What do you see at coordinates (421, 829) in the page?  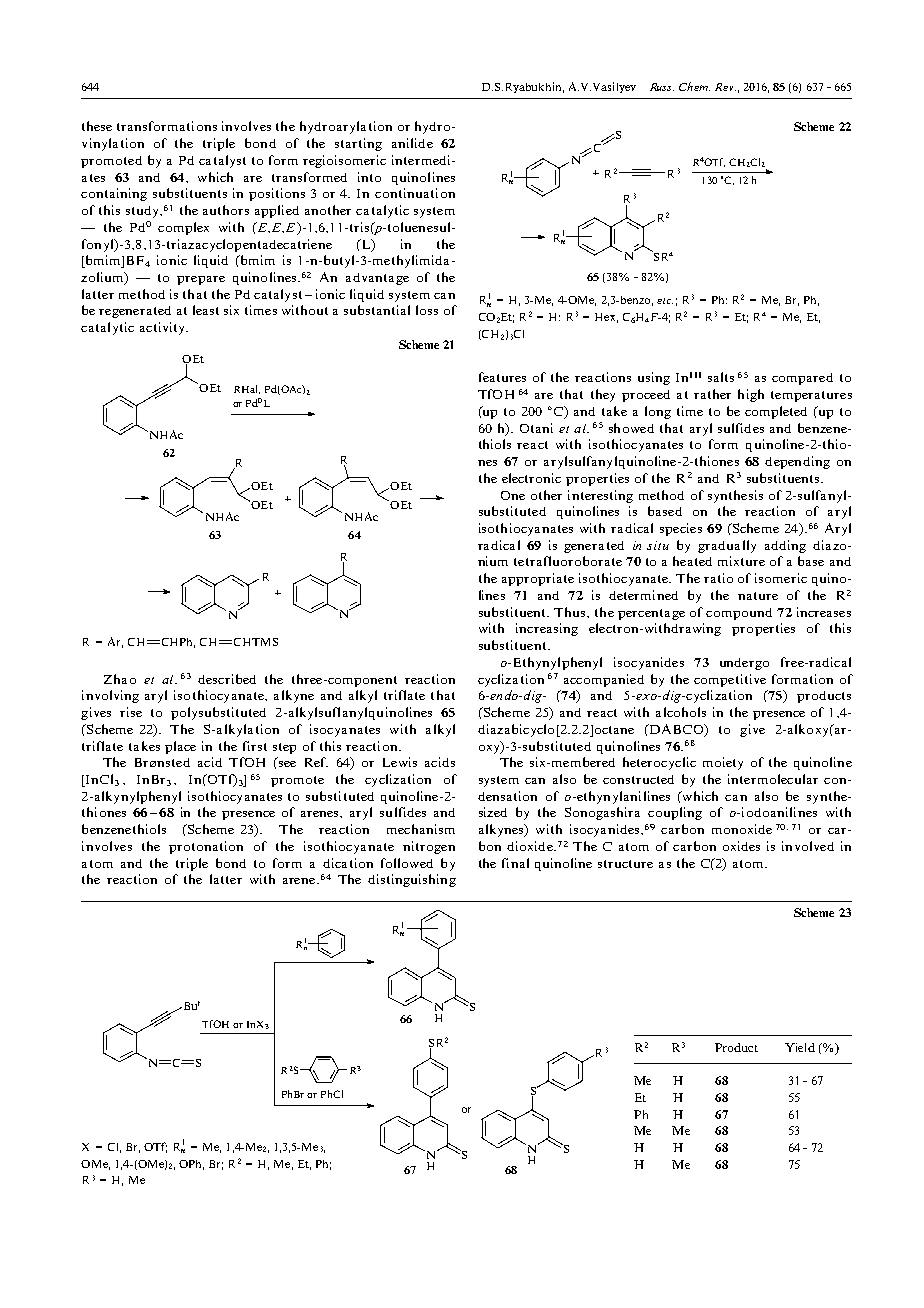 I see `mechanism` at bounding box center [421, 829].
